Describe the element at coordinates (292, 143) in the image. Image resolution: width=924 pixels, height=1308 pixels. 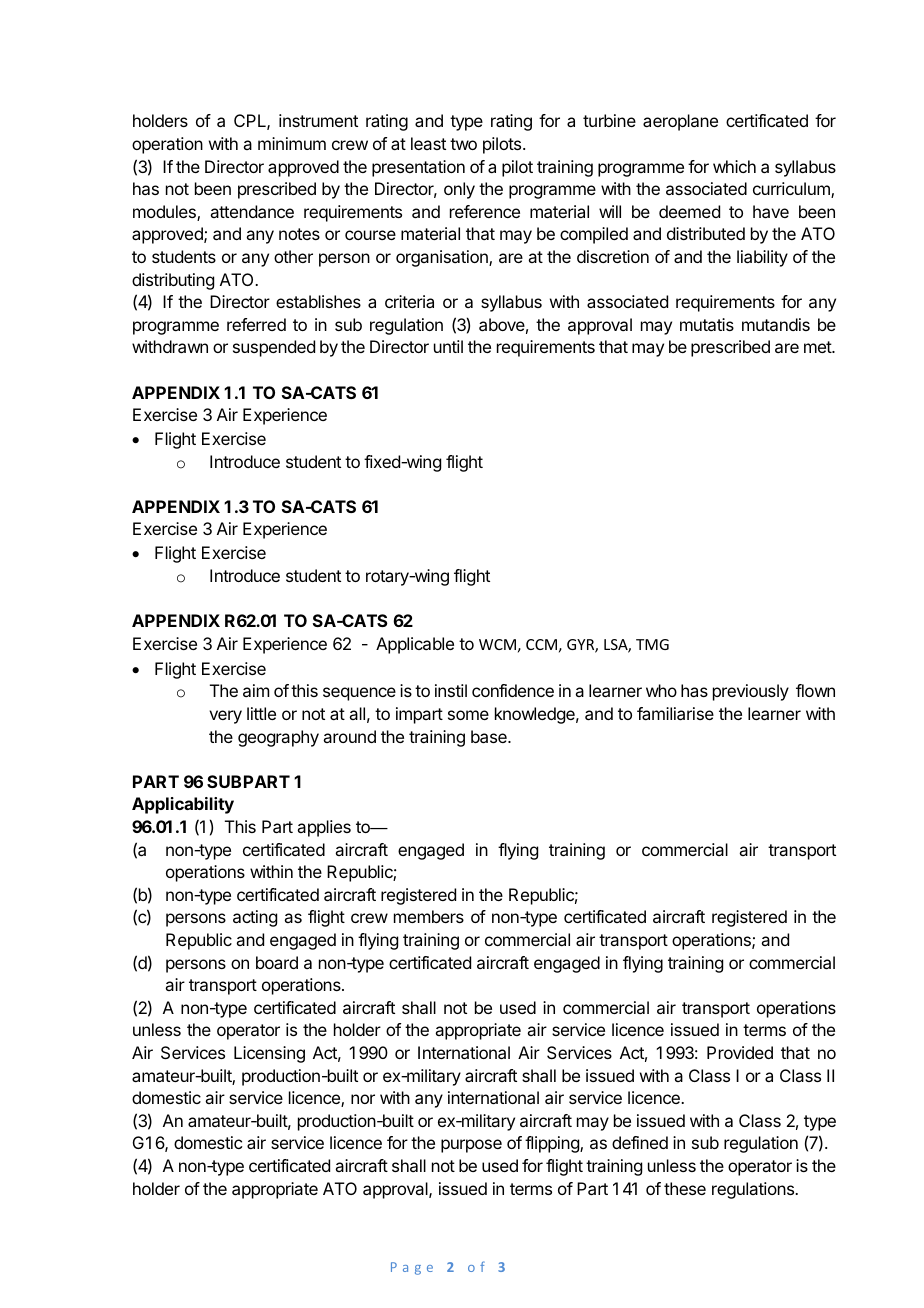
I see `minimum` at that location.
